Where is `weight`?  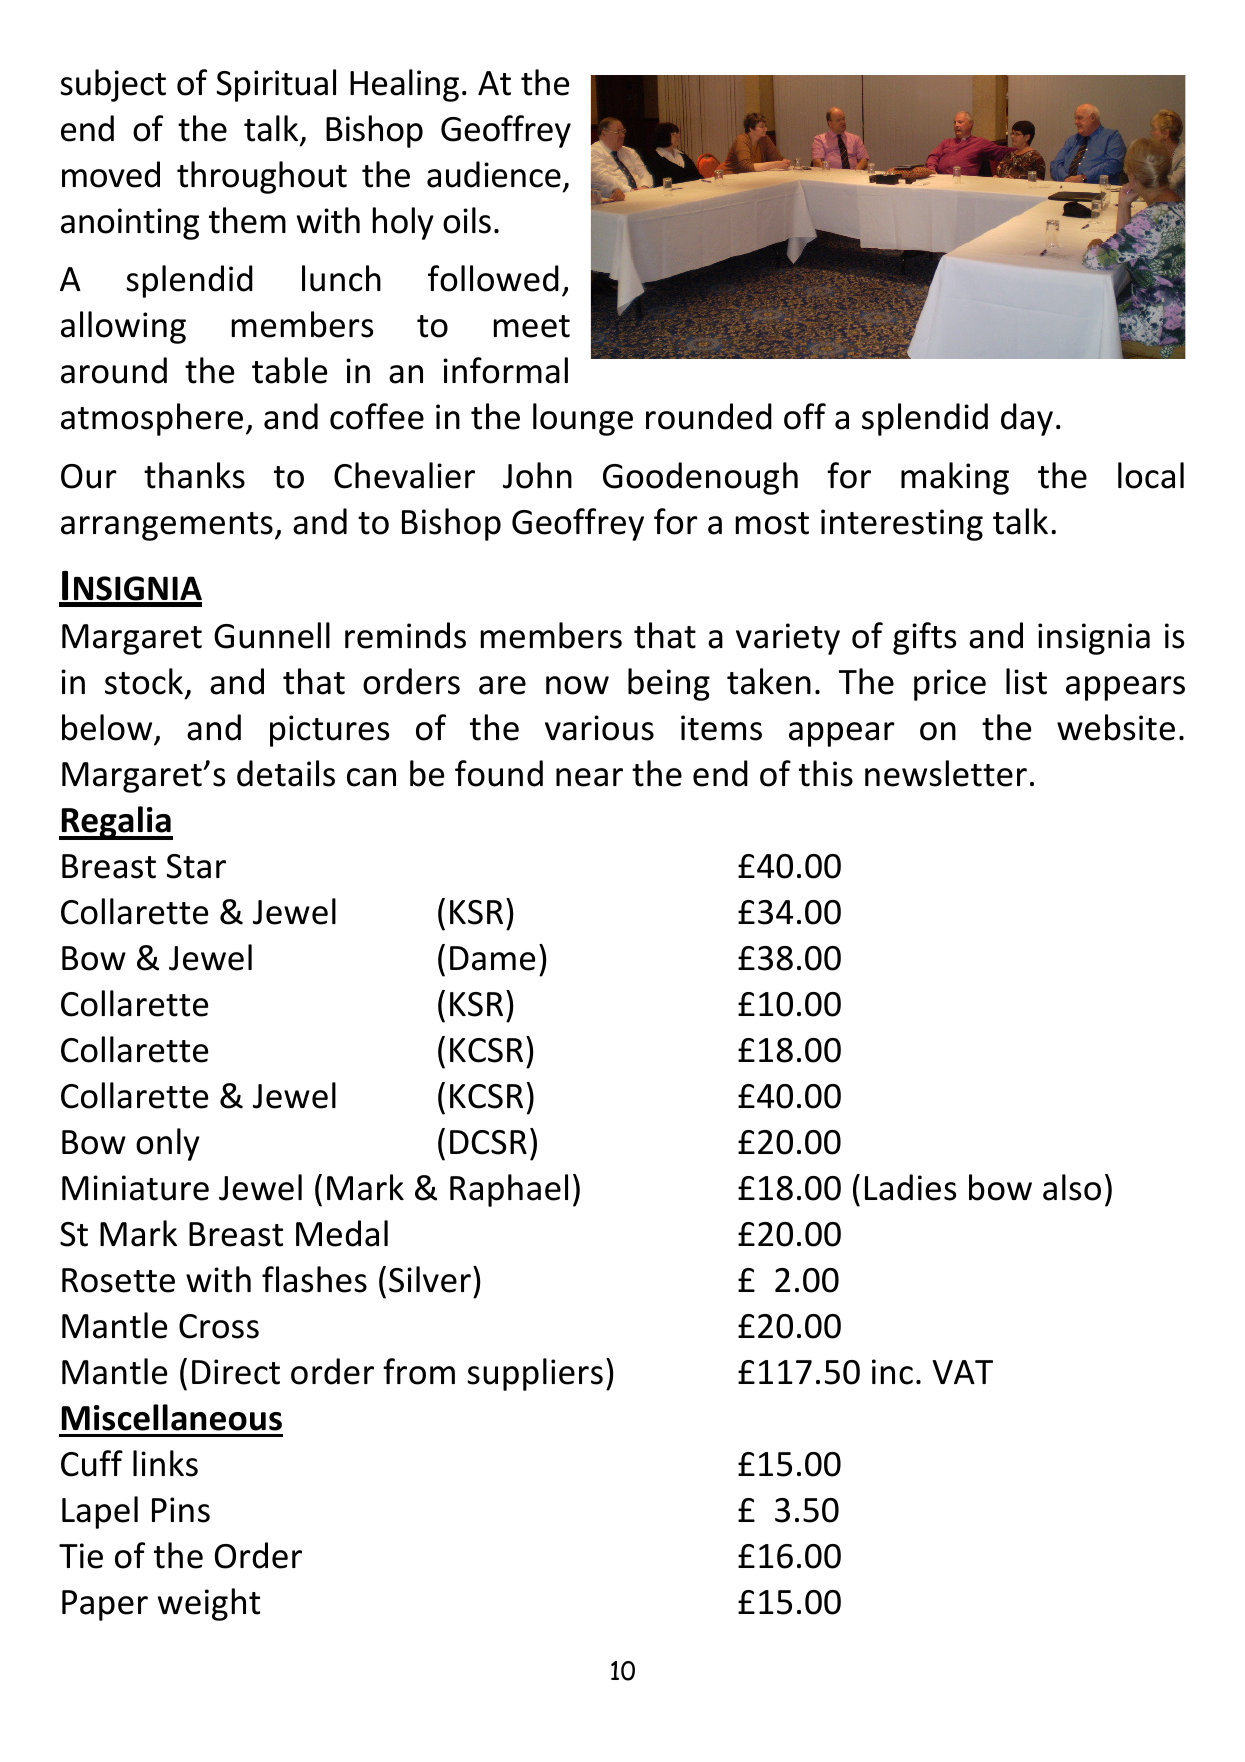
weight is located at coordinates (209, 1604).
